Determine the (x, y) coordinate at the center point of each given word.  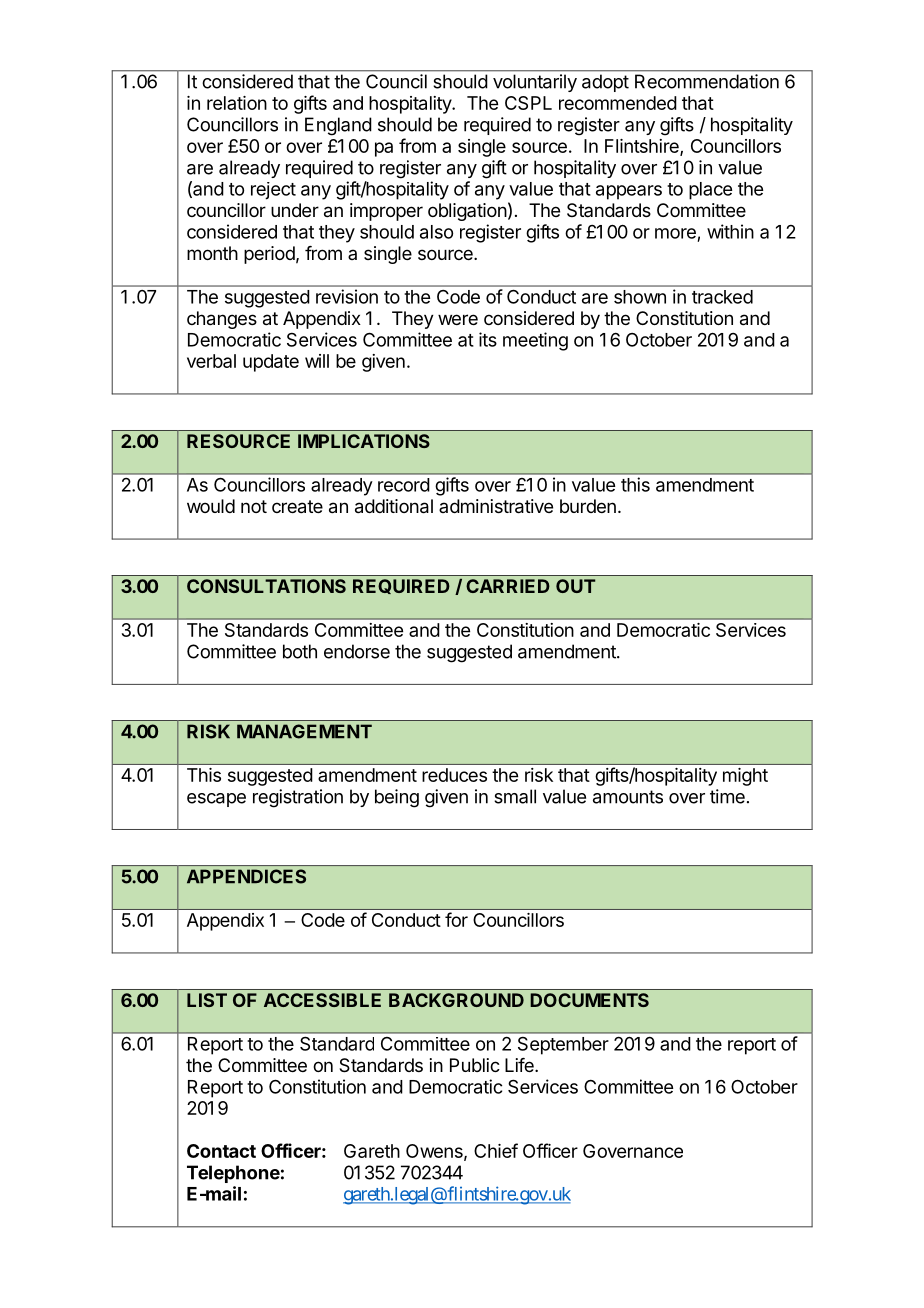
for (456, 919)
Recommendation (707, 81)
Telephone (233, 1174)
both (300, 651)
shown (640, 297)
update (271, 363)
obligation (467, 212)
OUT (576, 586)
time (727, 796)
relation (237, 103)
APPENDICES (246, 876)
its (488, 339)
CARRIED (508, 586)
